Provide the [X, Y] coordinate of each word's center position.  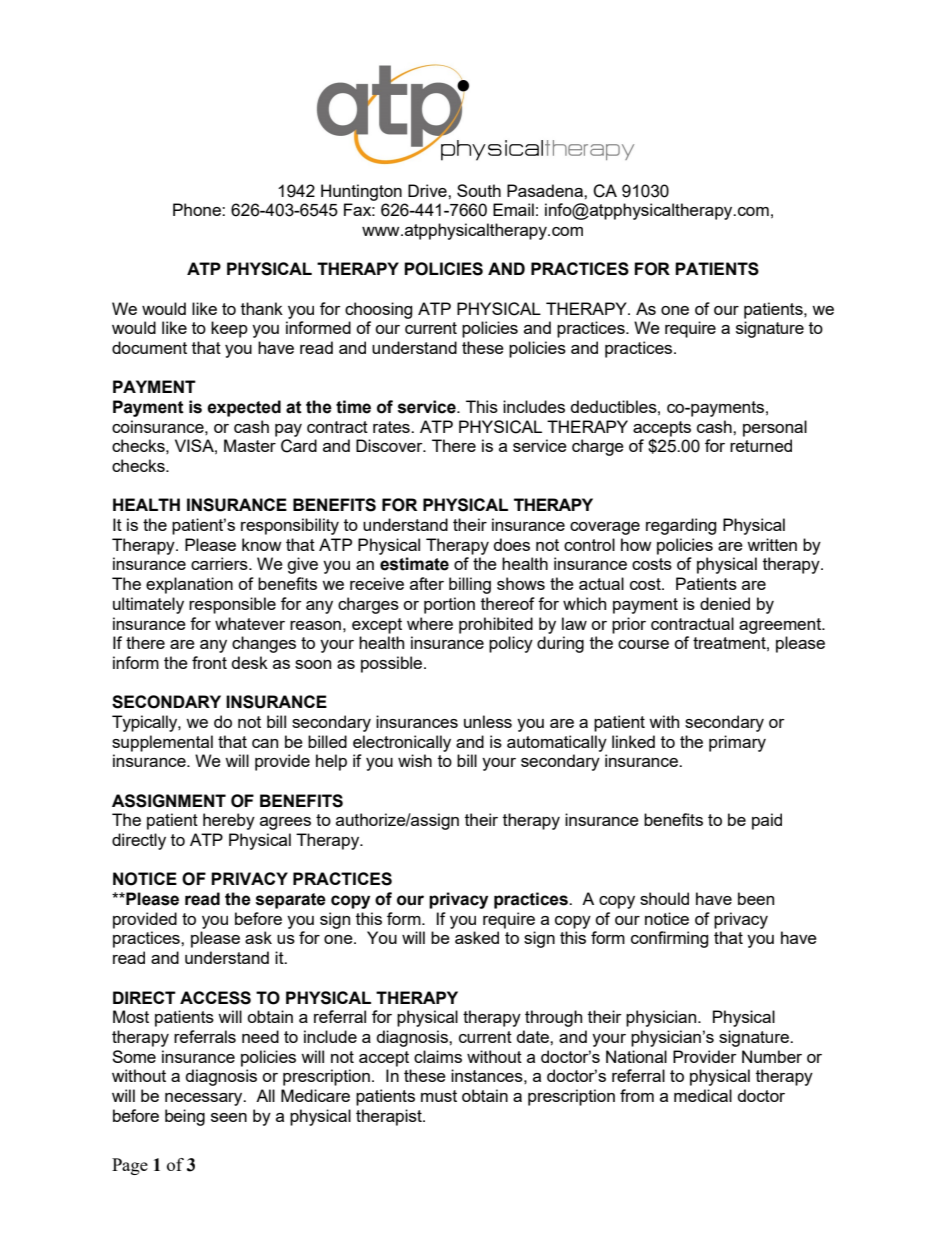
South [479, 190]
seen [229, 1117]
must [439, 1096]
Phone [198, 209]
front [209, 662]
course [643, 644]
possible [393, 664]
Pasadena [546, 190]
